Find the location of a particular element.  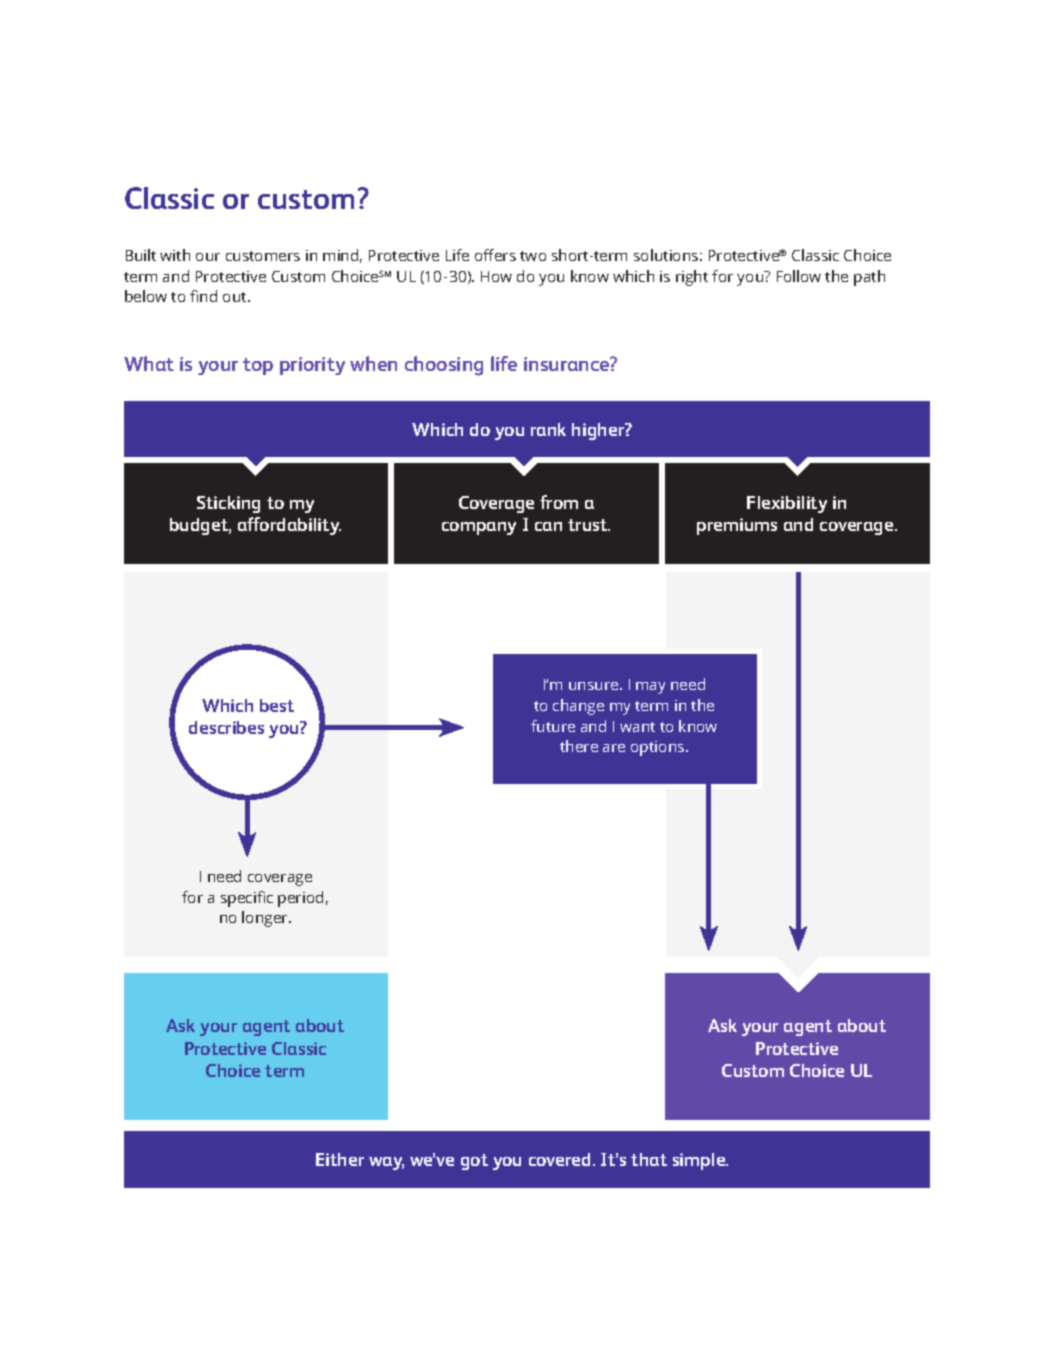

company is located at coordinates (479, 528).
